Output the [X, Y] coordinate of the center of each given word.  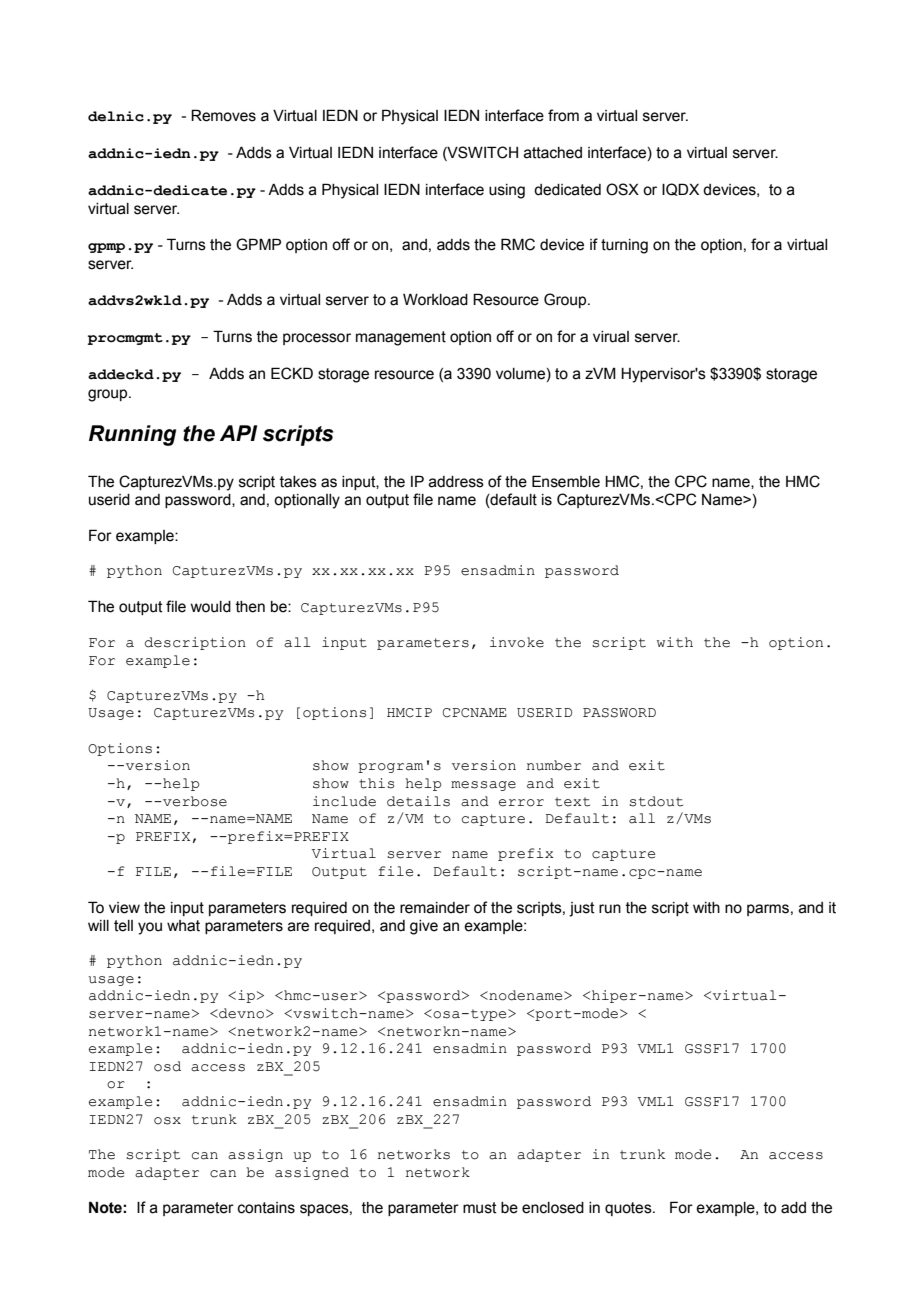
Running [132, 435]
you [150, 928]
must [480, 1208]
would [210, 607]
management [401, 338]
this [376, 783]
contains [266, 1208]
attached [553, 153]
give [424, 927]
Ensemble [566, 481]
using [507, 191]
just [582, 909]
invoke [517, 642]
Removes [223, 115]
